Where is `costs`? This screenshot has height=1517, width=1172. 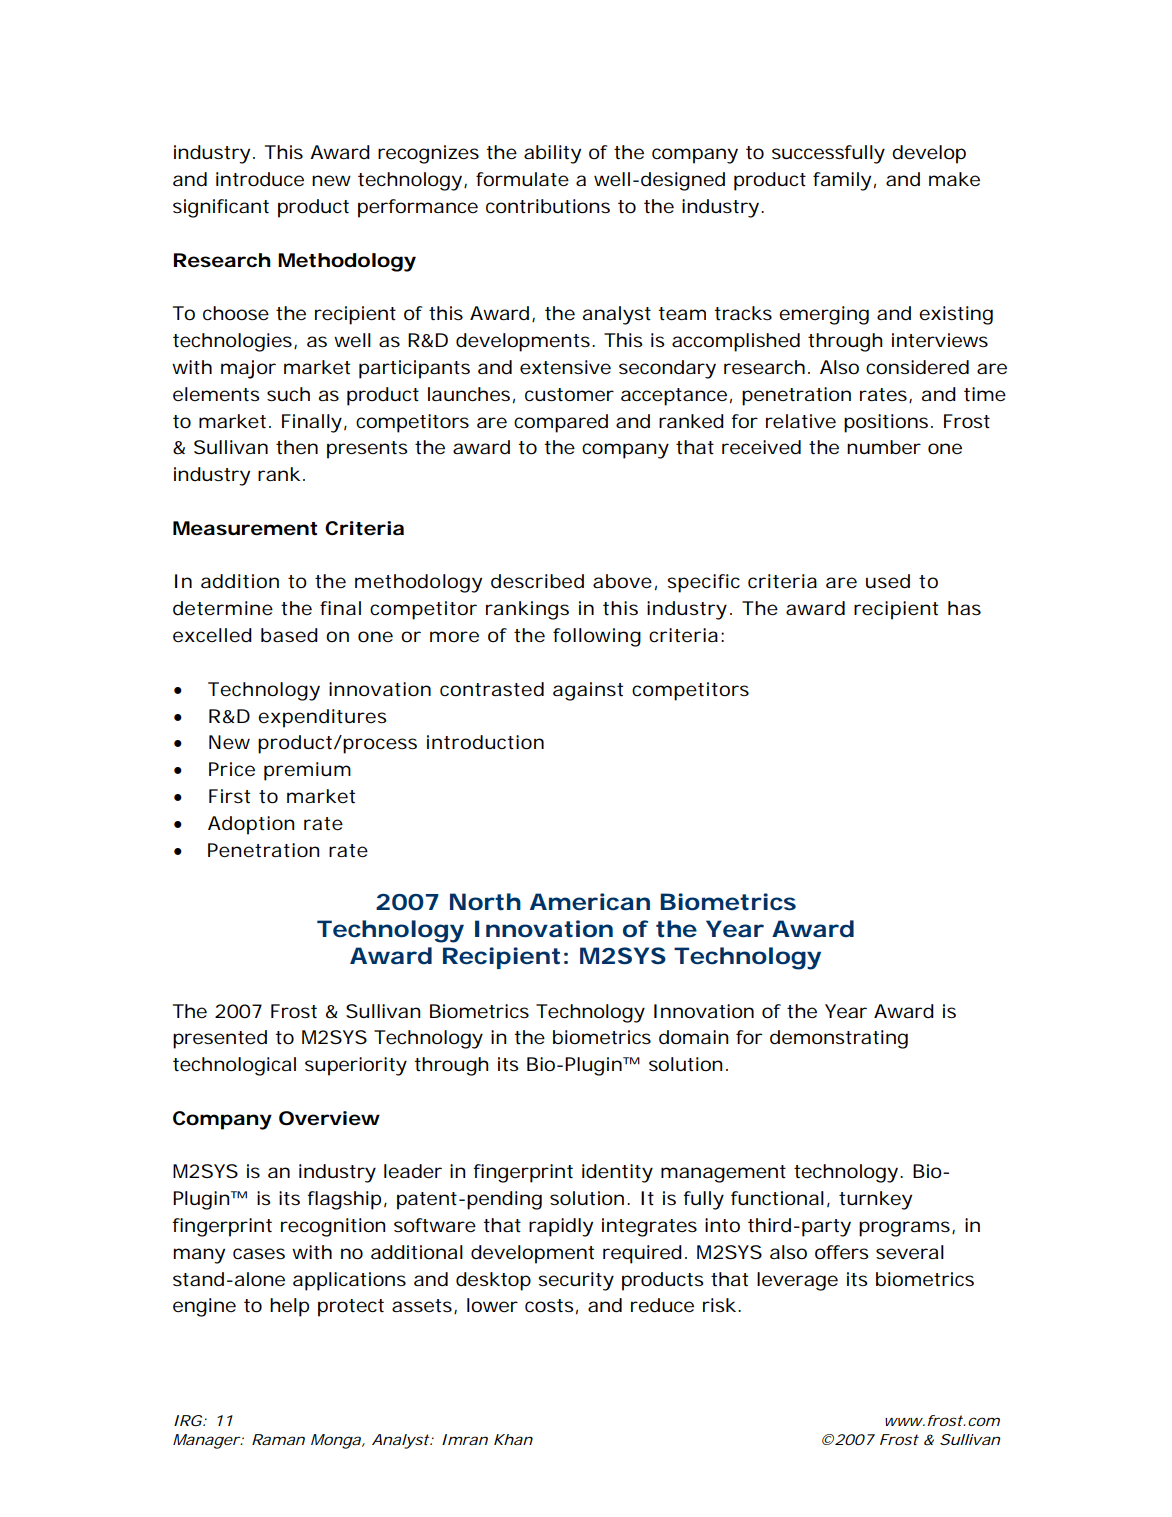 costs is located at coordinates (549, 1305).
